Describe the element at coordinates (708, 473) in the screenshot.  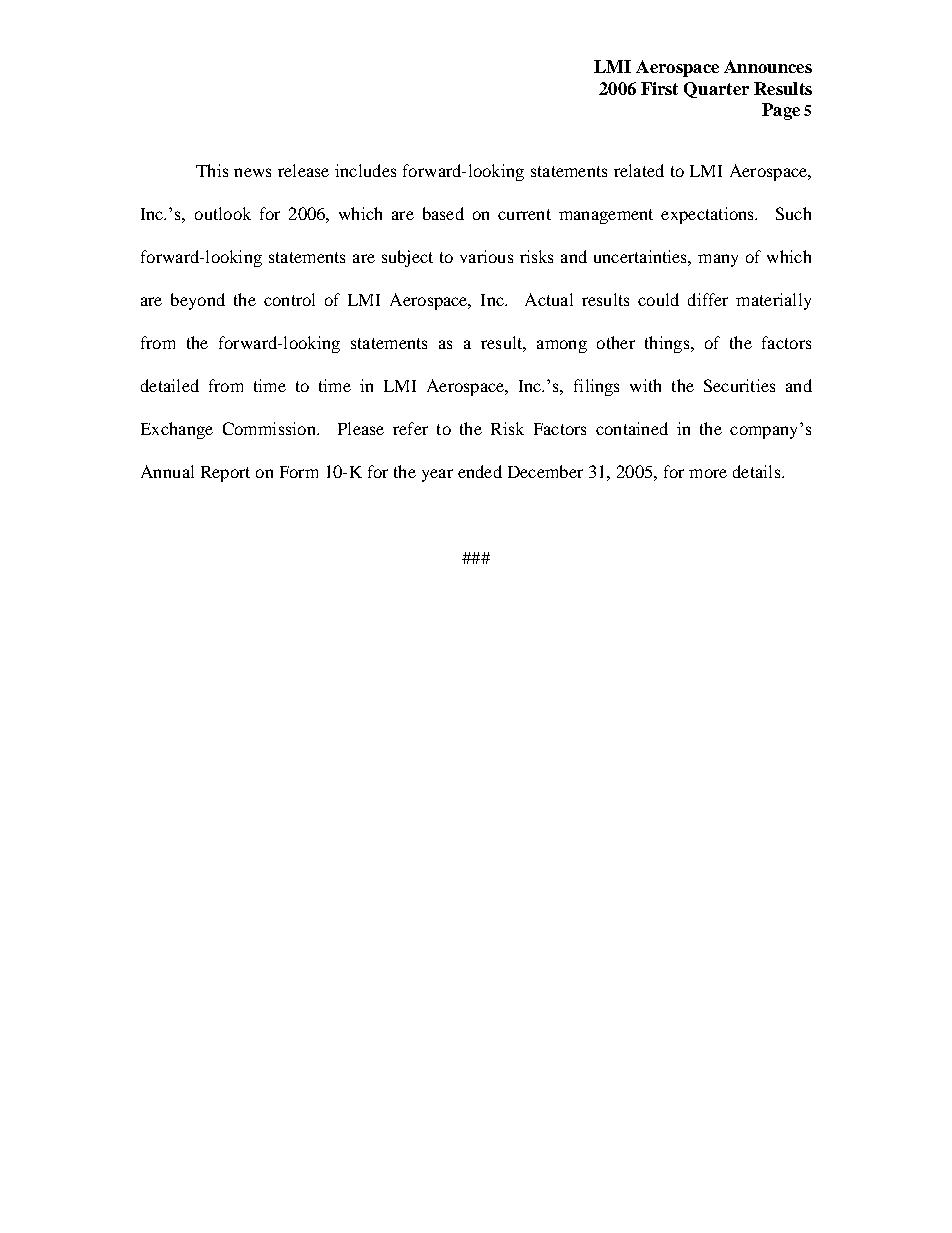
I see `more` at that location.
